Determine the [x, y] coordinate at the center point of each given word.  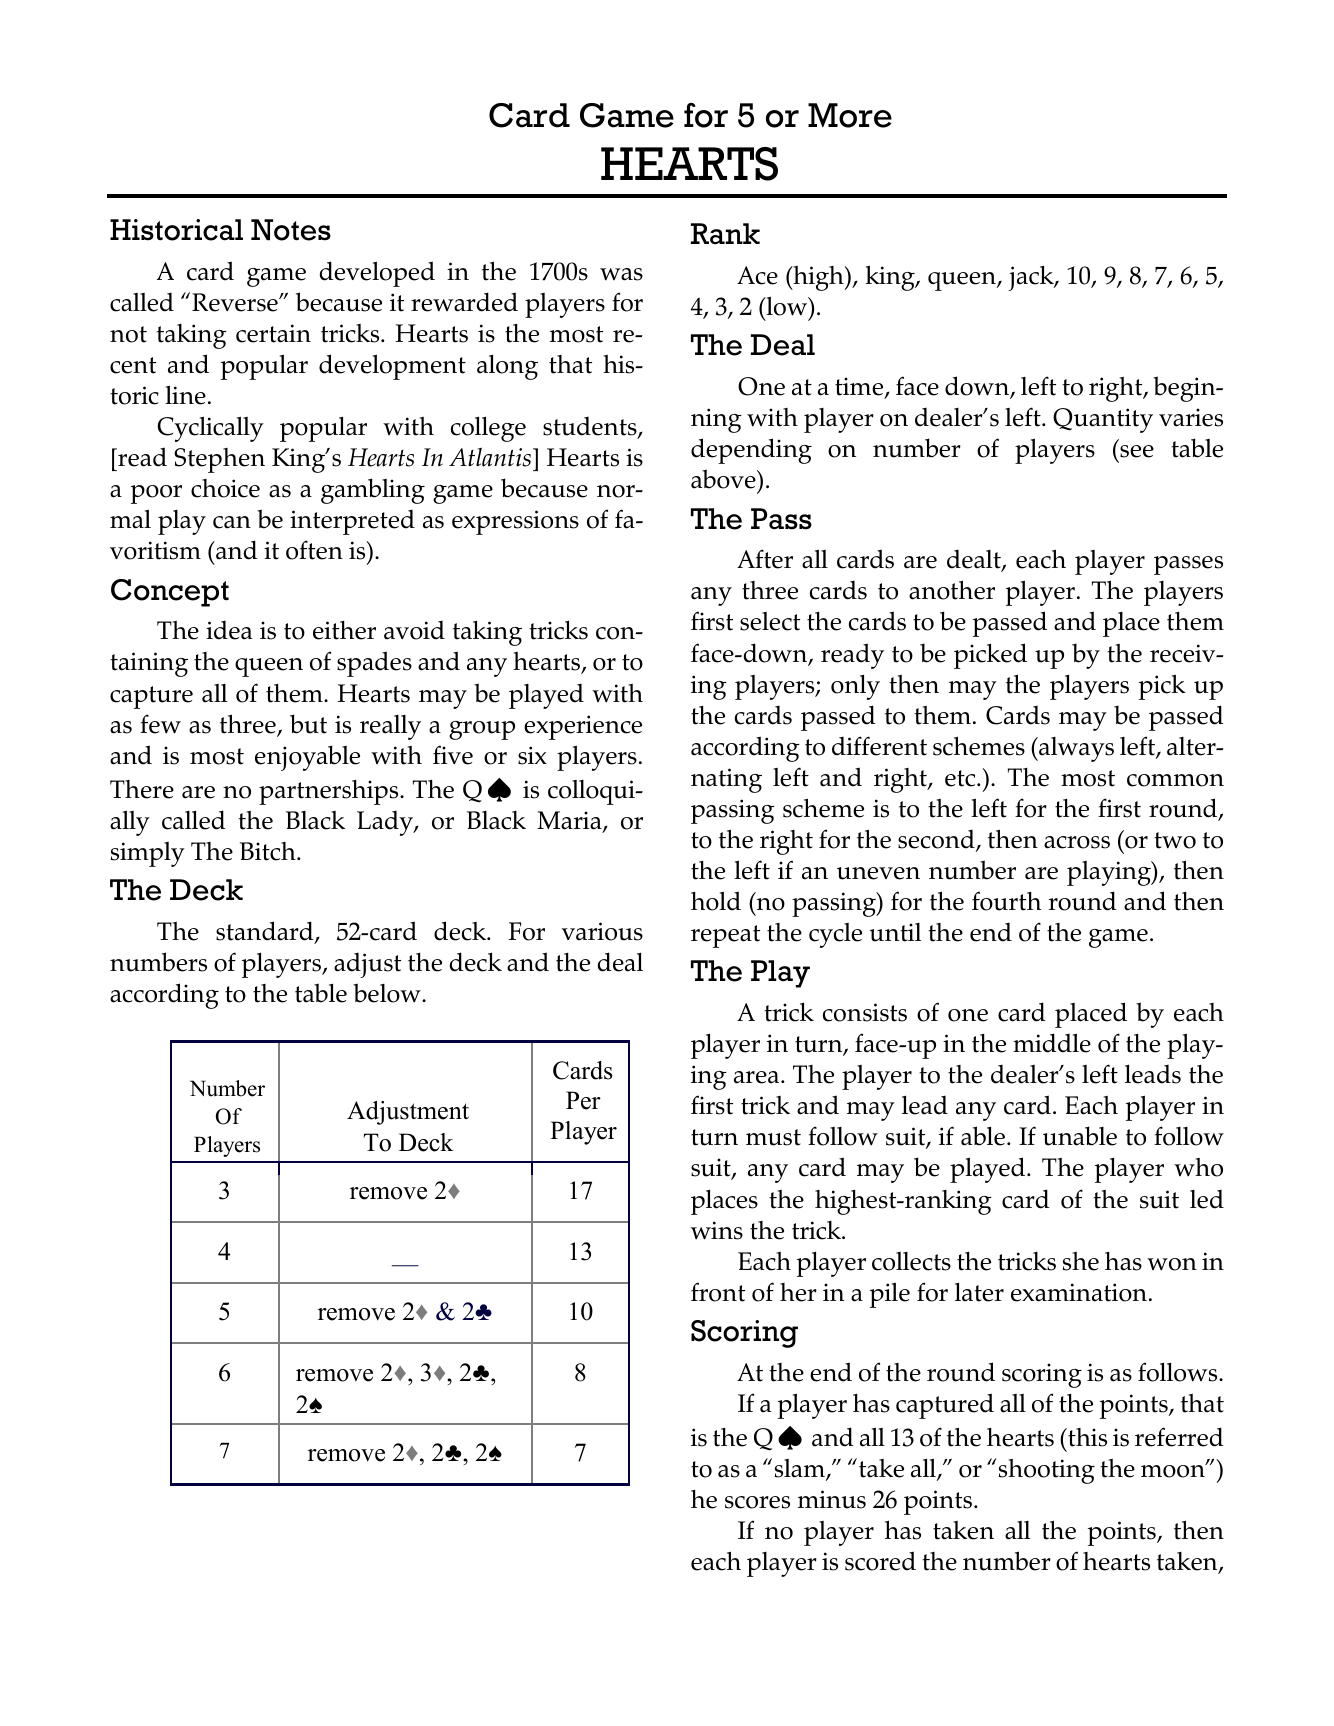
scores [757, 1502]
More [850, 115]
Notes [291, 230]
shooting [1047, 1471]
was [621, 274]
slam [801, 1469]
